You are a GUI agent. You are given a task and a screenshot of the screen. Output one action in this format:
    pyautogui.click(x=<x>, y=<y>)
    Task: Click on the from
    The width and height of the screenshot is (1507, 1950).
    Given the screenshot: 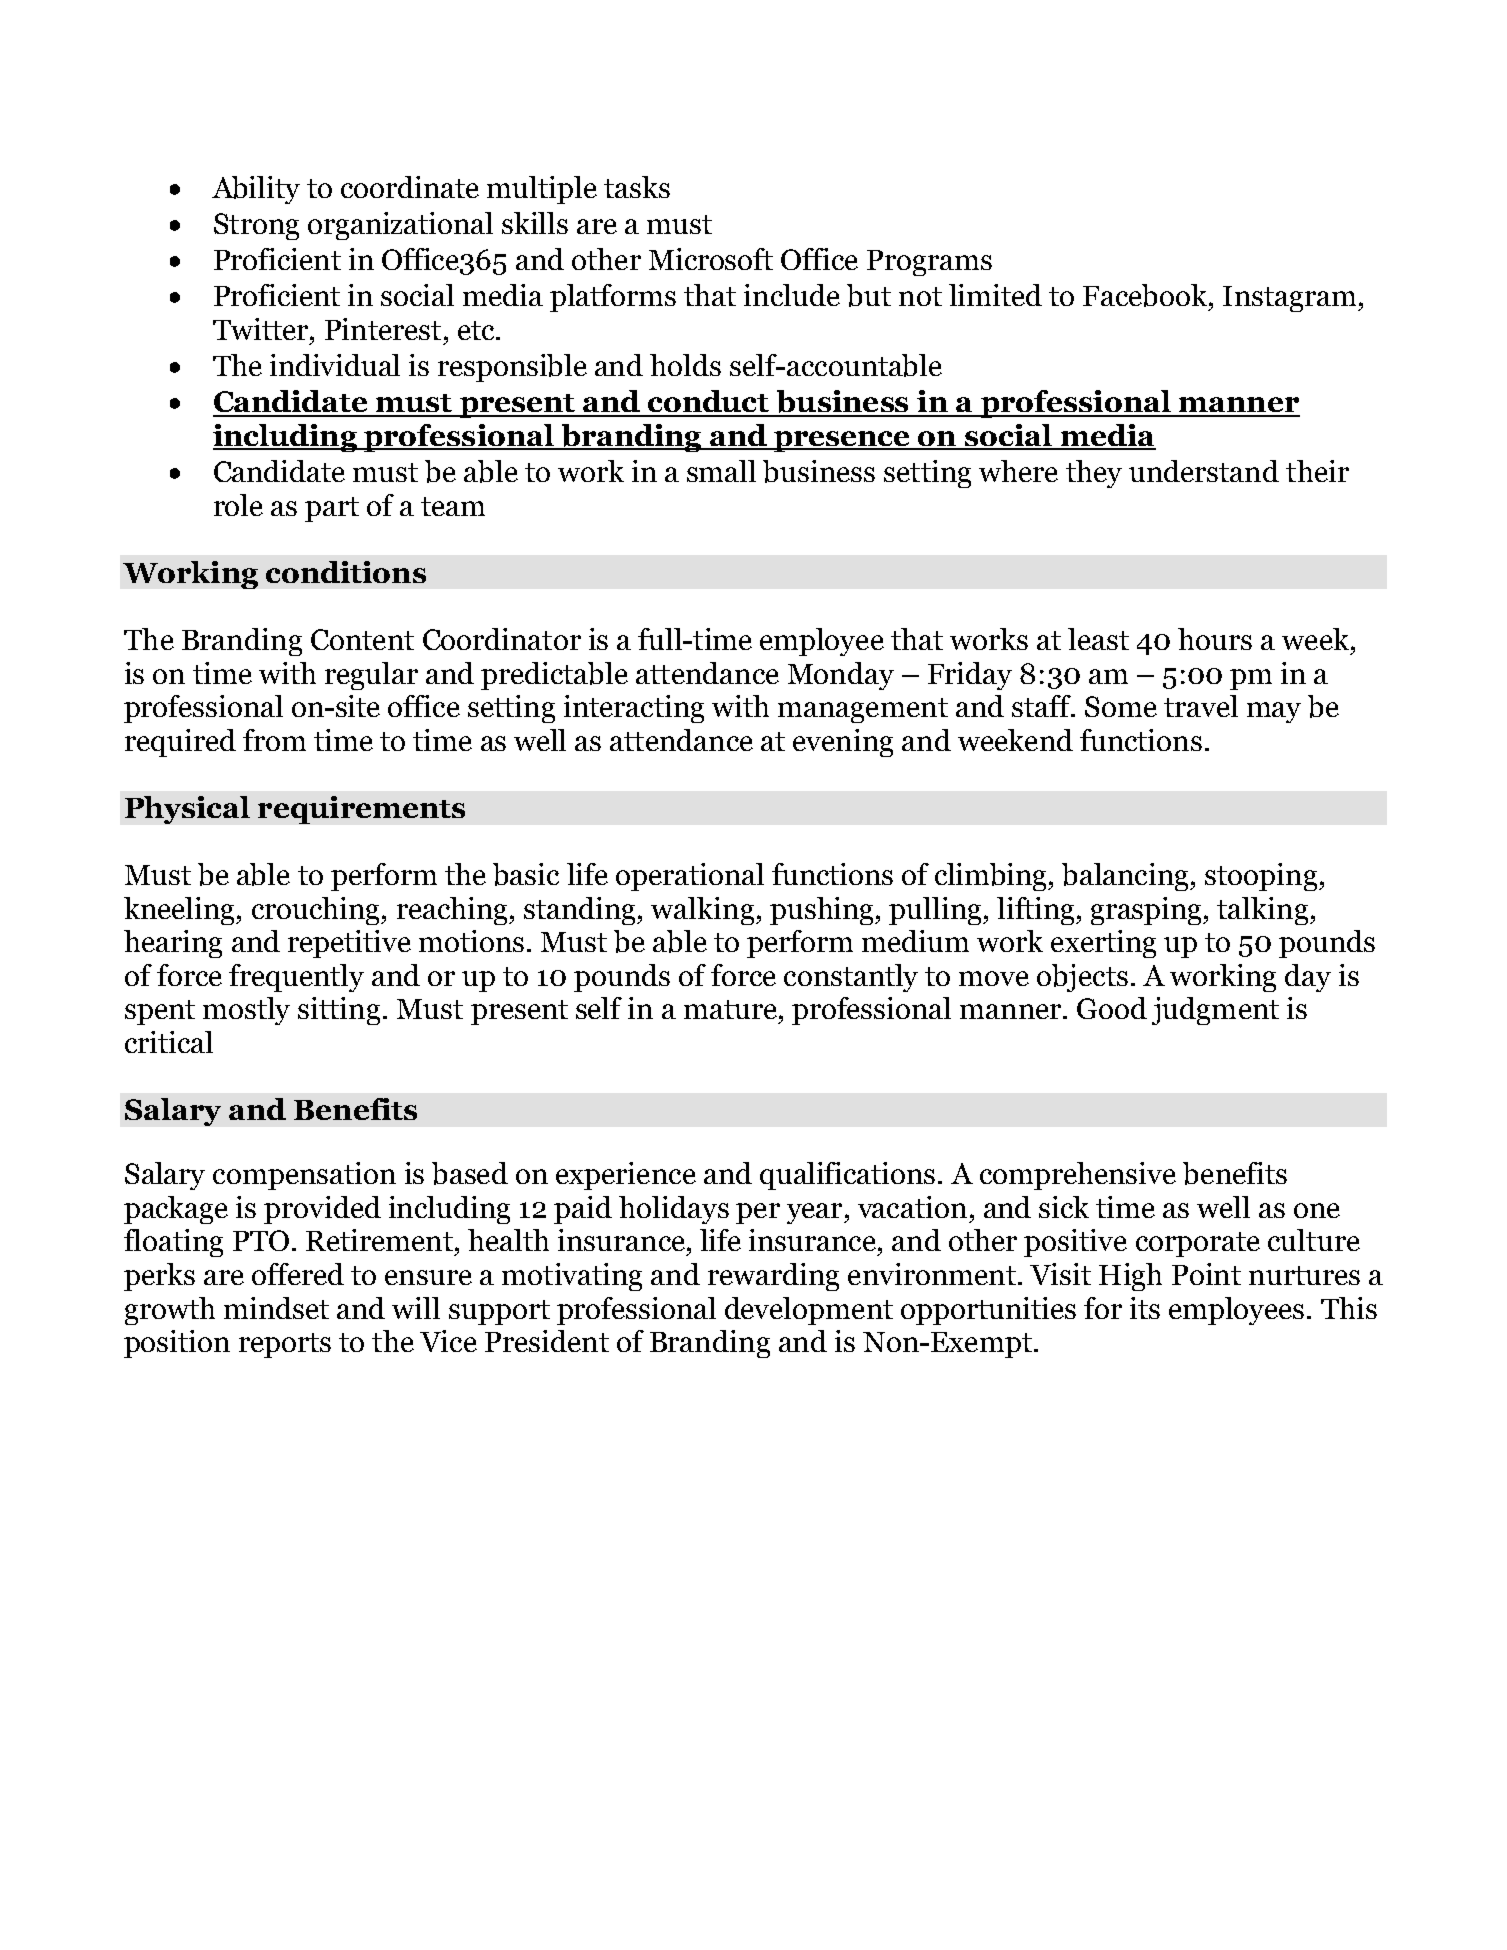 What is the action you would take?
    pyautogui.click(x=274, y=740)
